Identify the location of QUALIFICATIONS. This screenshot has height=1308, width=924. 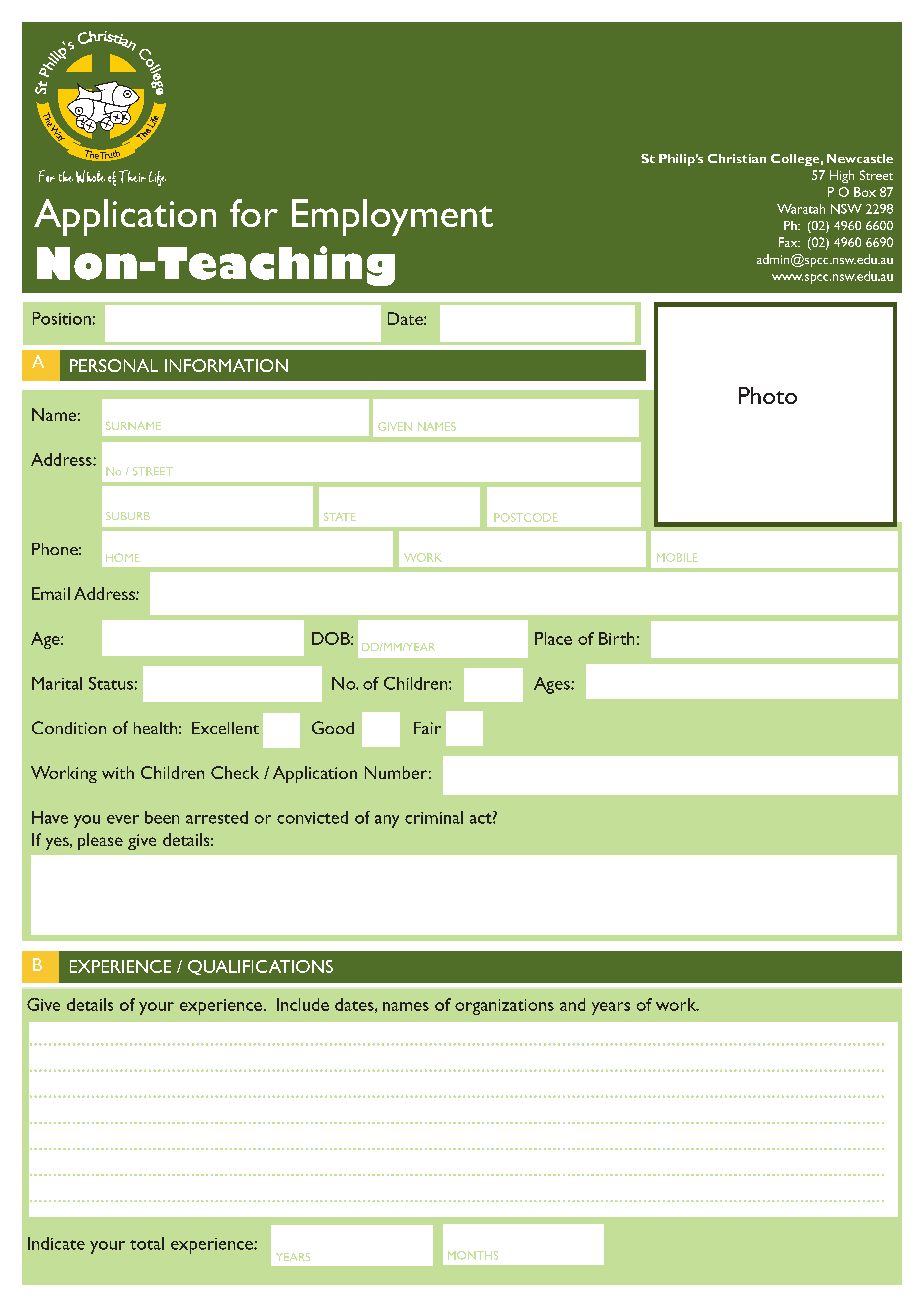
(260, 967).
